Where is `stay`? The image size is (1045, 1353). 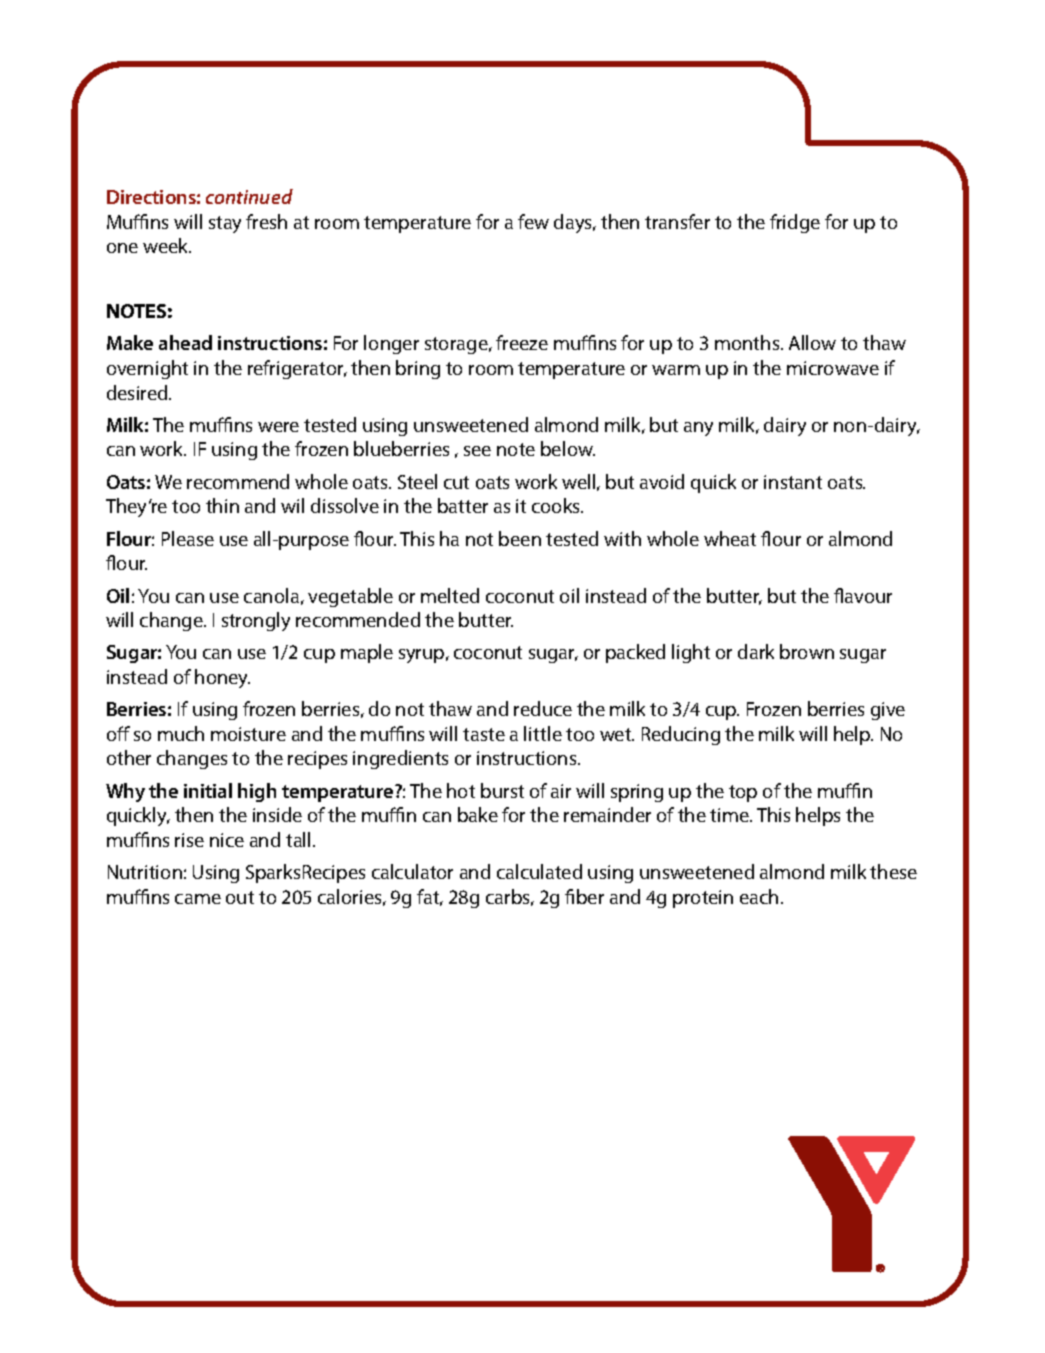
stay is located at coordinates (225, 224).
